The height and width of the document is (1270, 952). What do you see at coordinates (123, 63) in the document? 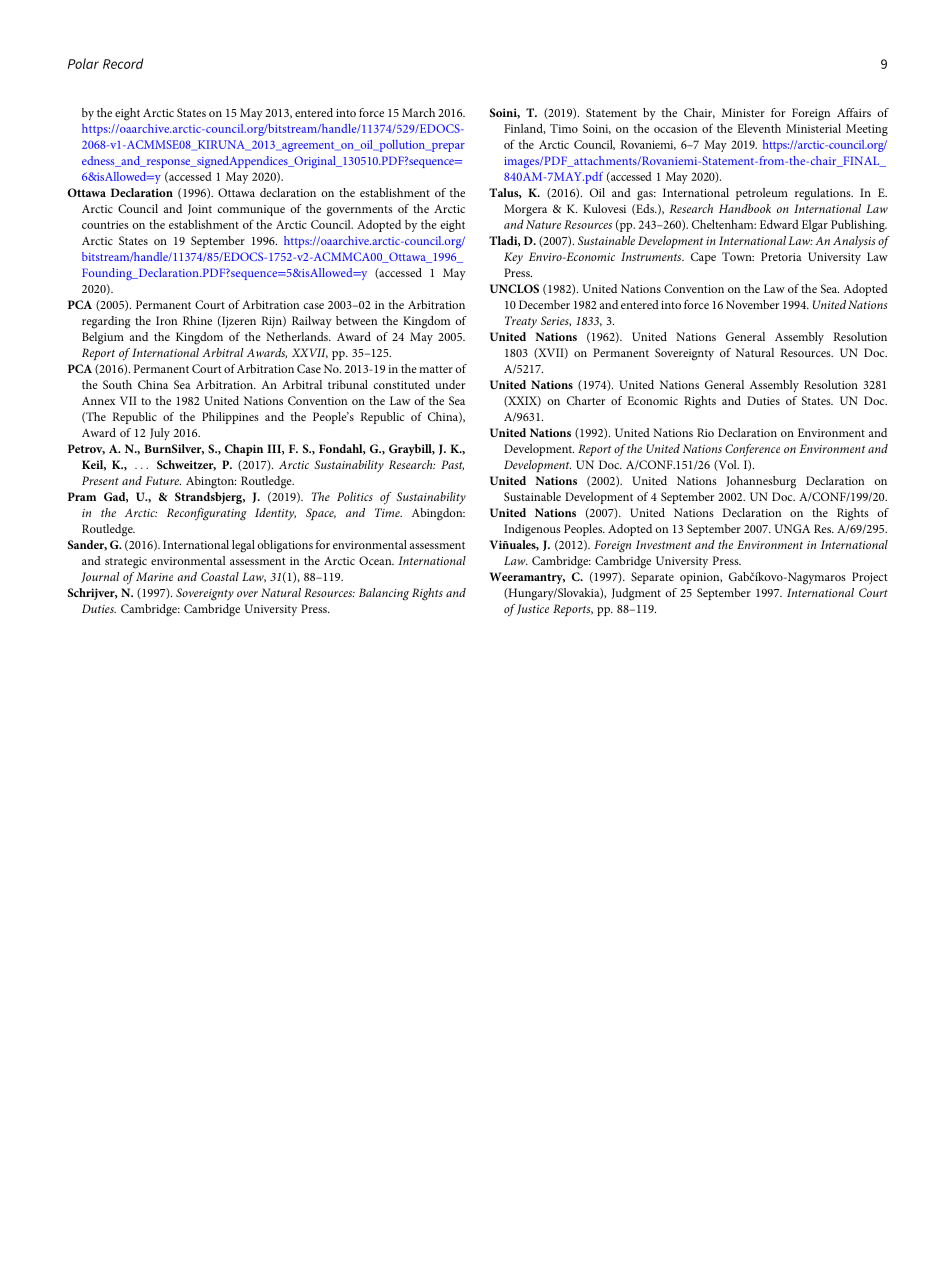
I see `Record` at bounding box center [123, 63].
